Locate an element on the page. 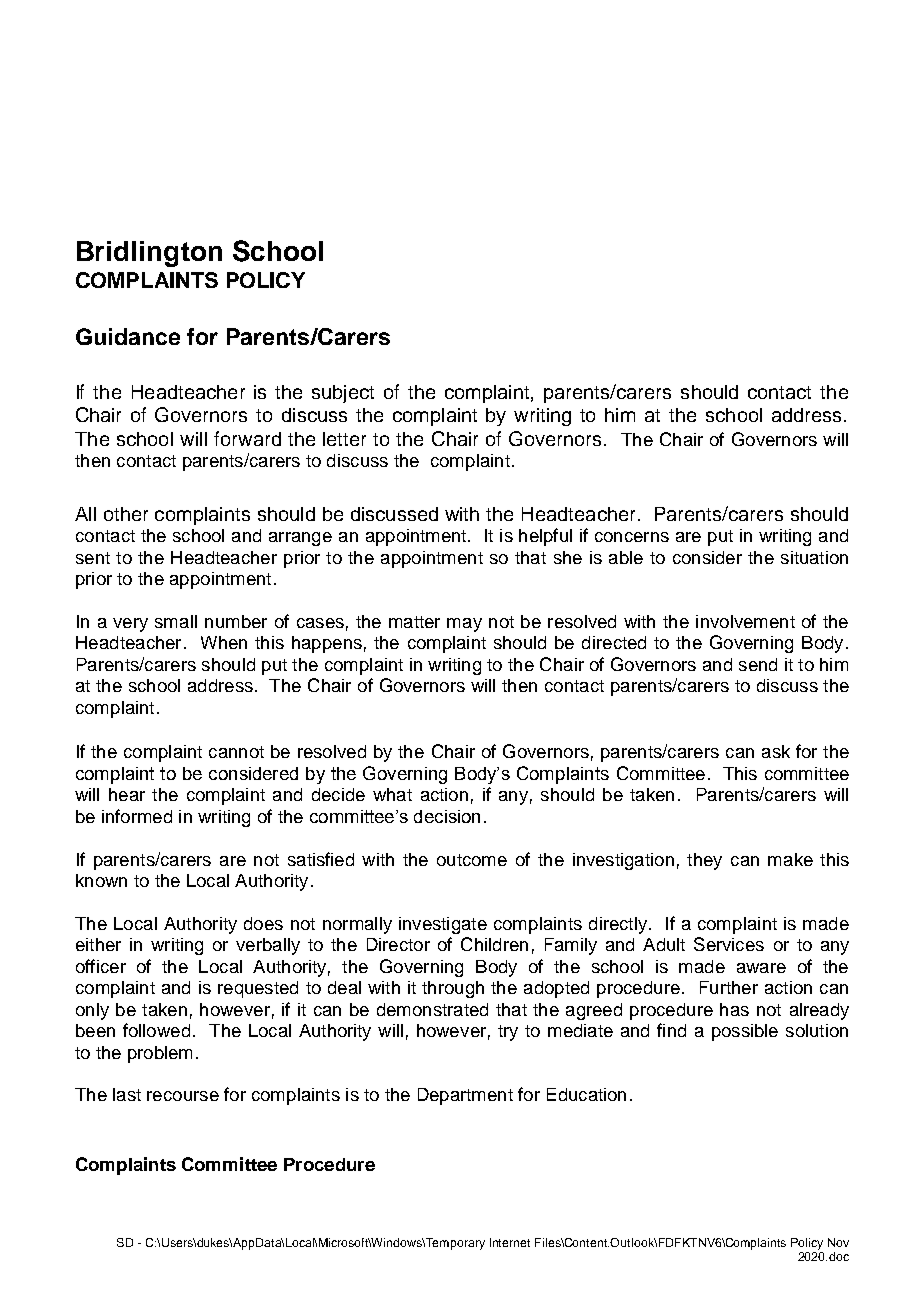 Image resolution: width=924 pixels, height=1308 pixels. When is located at coordinates (224, 642).
